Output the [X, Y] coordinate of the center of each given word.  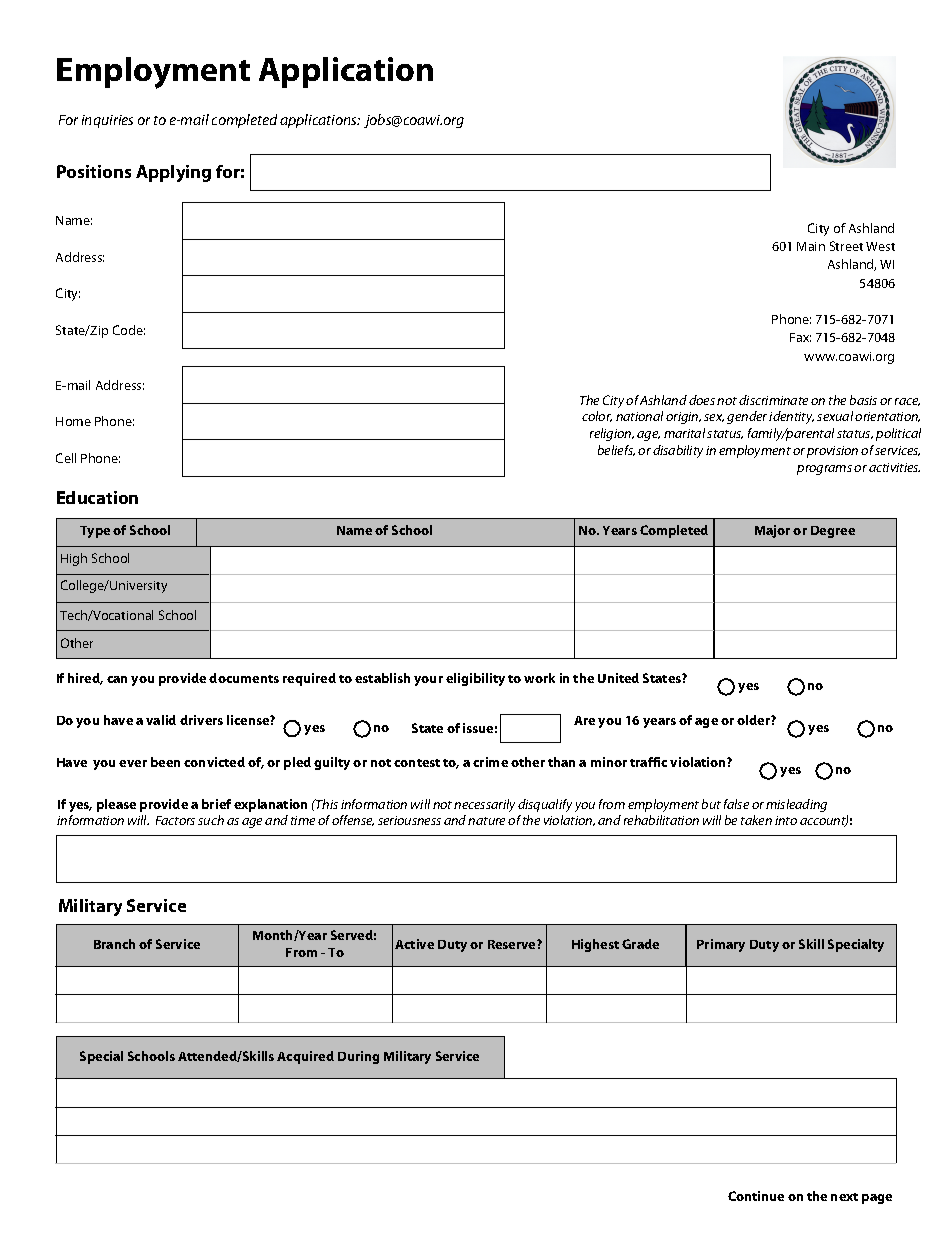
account [824, 821]
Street [846, 246]
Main [811, 246]
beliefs [616, 450]
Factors [175, 820]
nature [486, 821]
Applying [173, 173]
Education [97, 497]
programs [824, 470]
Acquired [305, 1057]
